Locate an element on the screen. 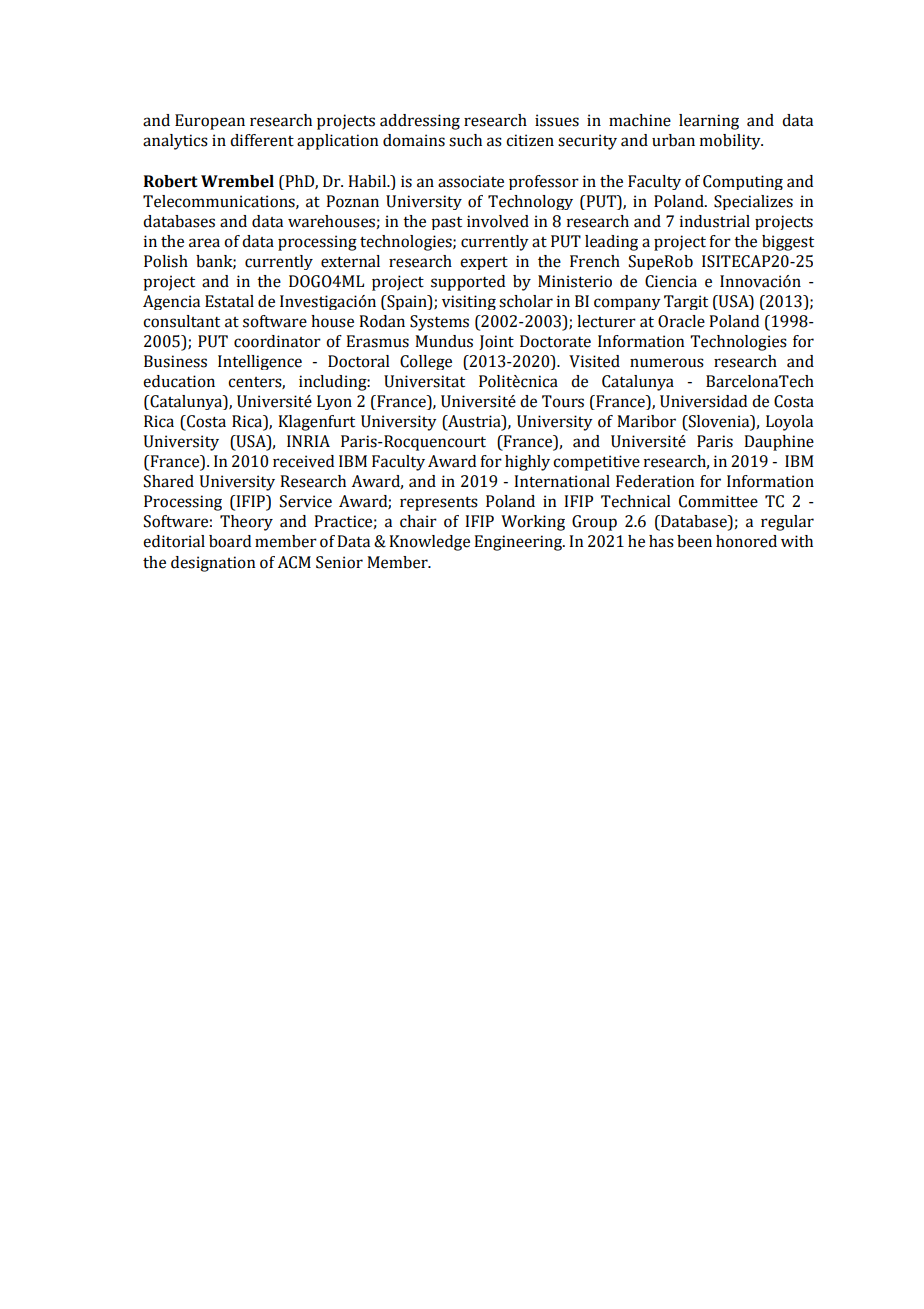 This screenshot has width=924, height=1309. different is located at coordinates (262, 140).
